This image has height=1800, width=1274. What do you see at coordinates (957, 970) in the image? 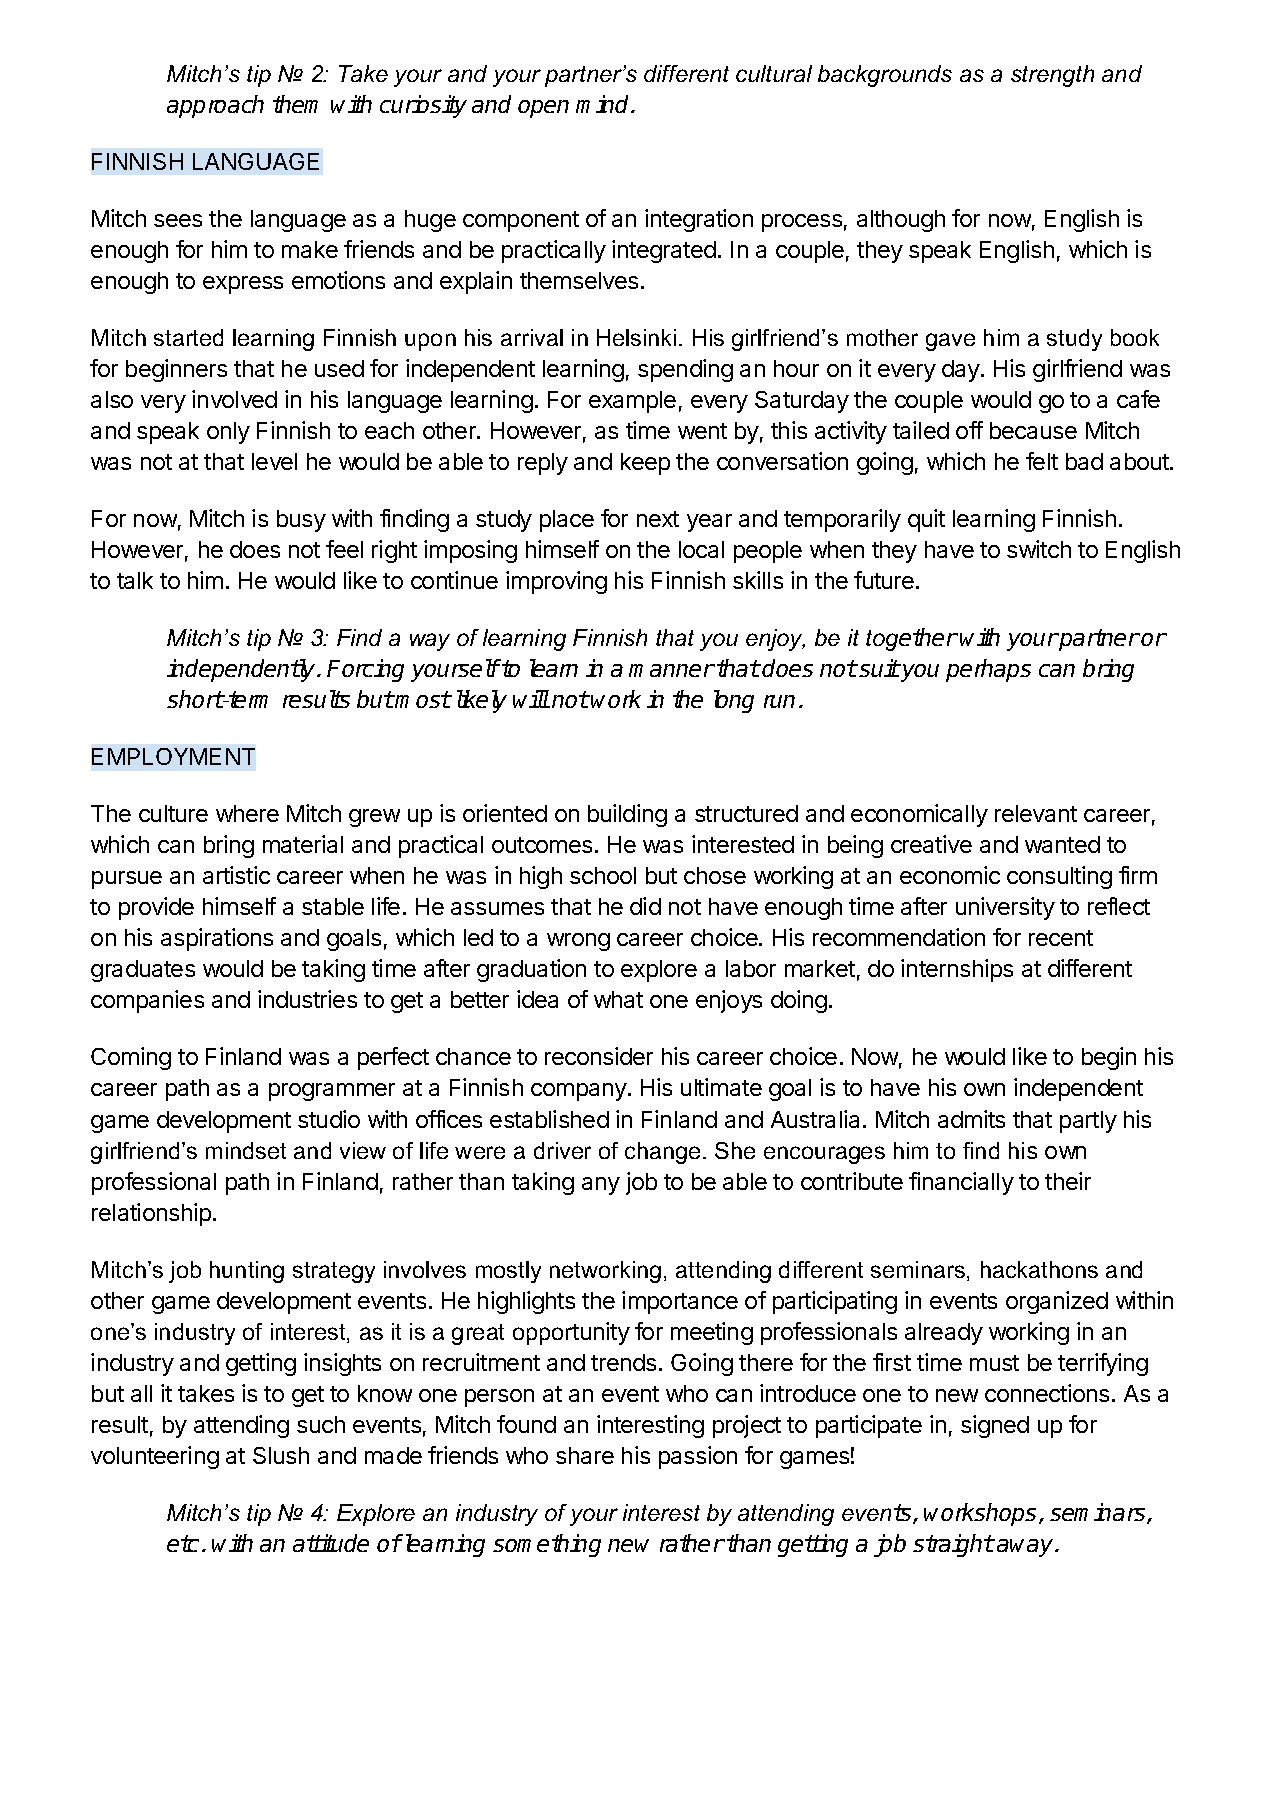
I see `internships` at bounding box center [957, 970].
